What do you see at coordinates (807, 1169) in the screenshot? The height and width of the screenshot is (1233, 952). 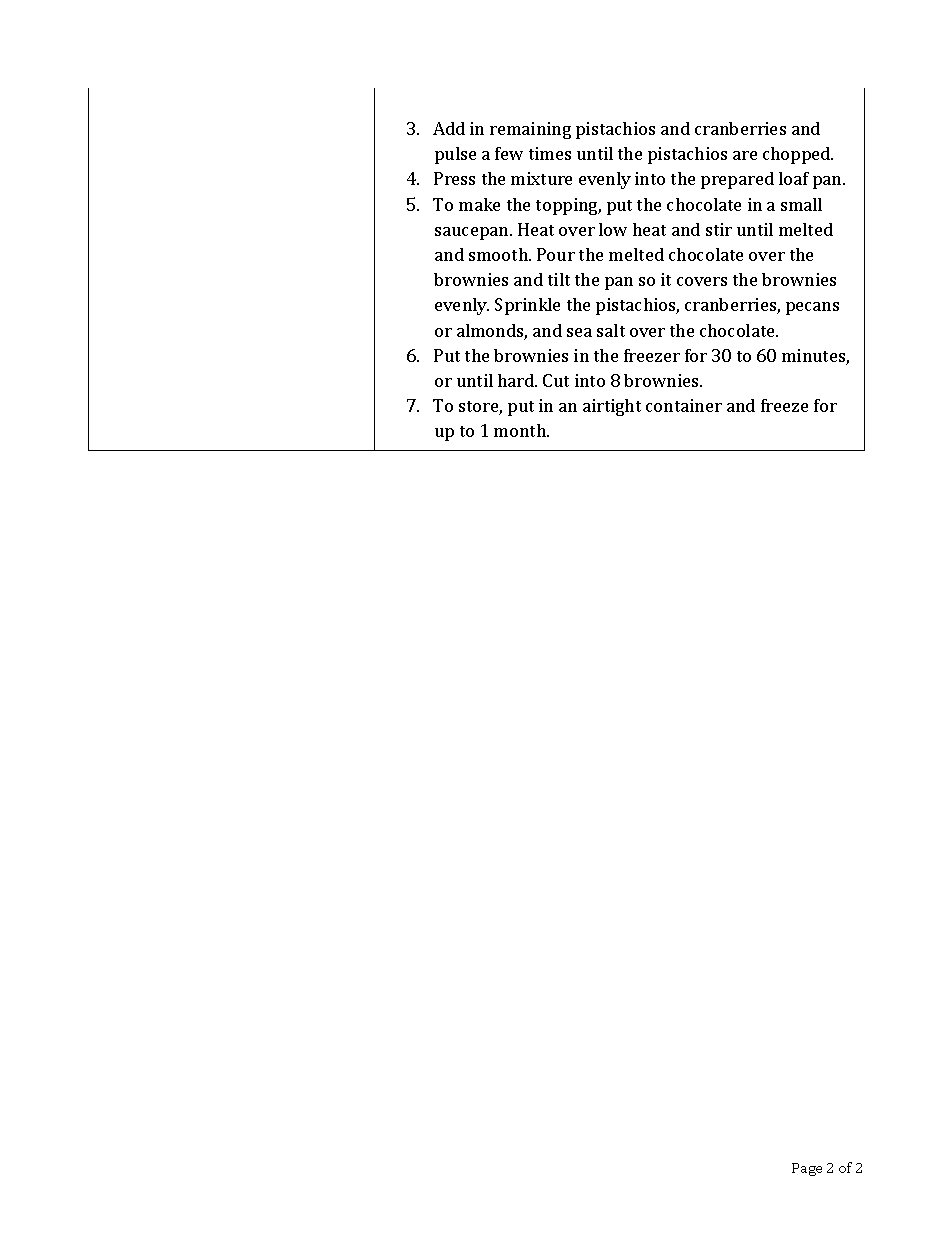 I see `Page` at bounding box center [807, 1169].
